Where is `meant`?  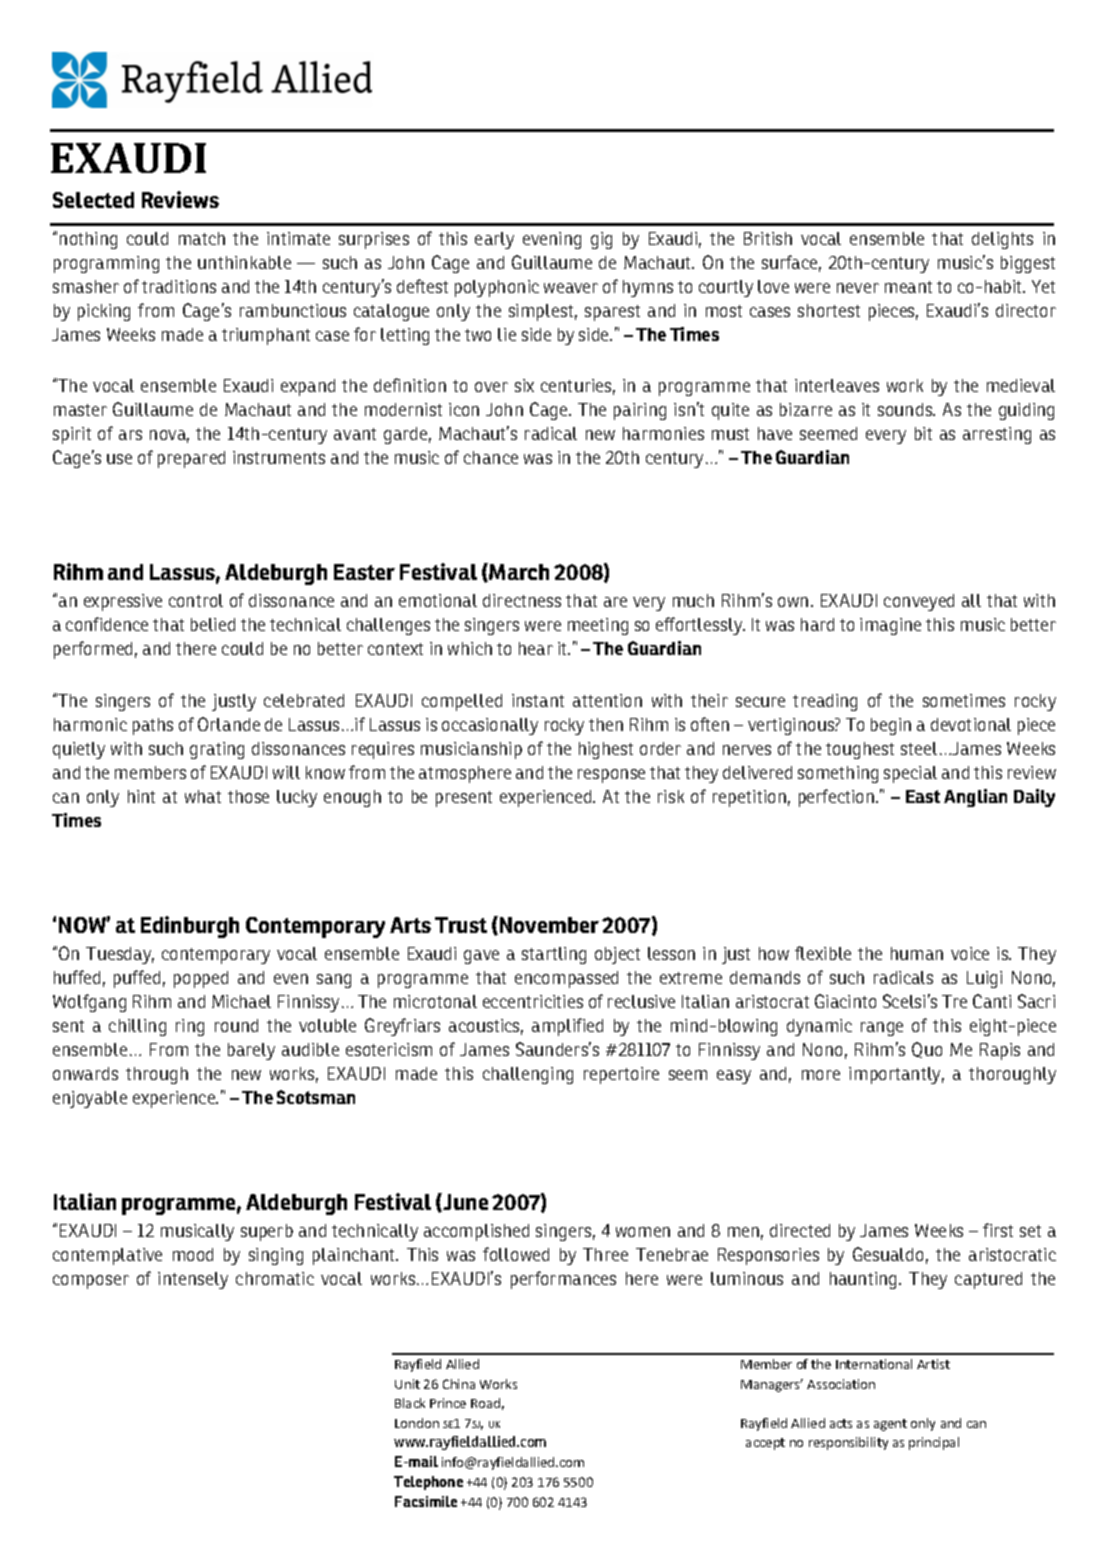 meant is located at coordinates (908, 287).
